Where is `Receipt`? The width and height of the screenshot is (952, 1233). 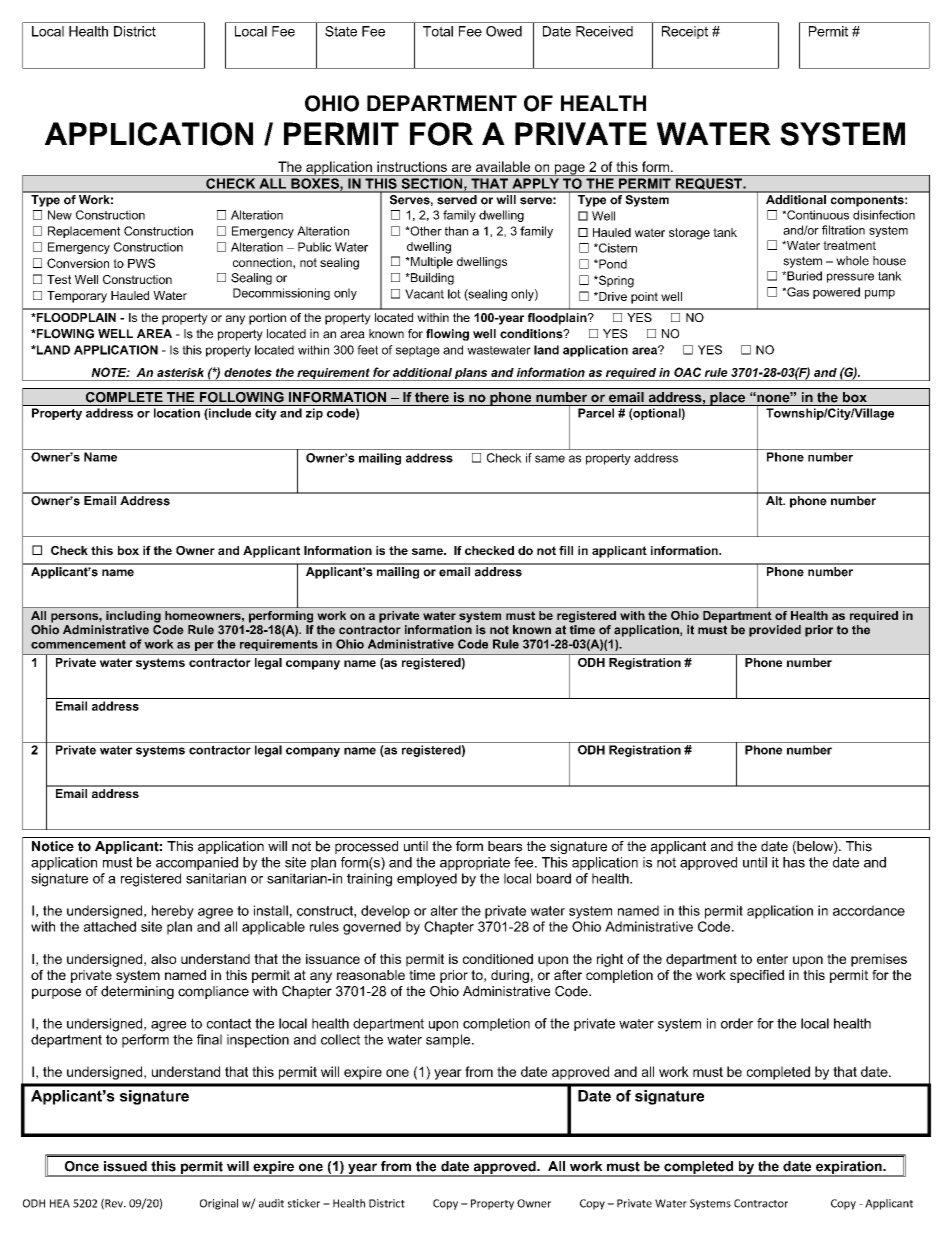
Receipt is located at coordinates (685, 32).
